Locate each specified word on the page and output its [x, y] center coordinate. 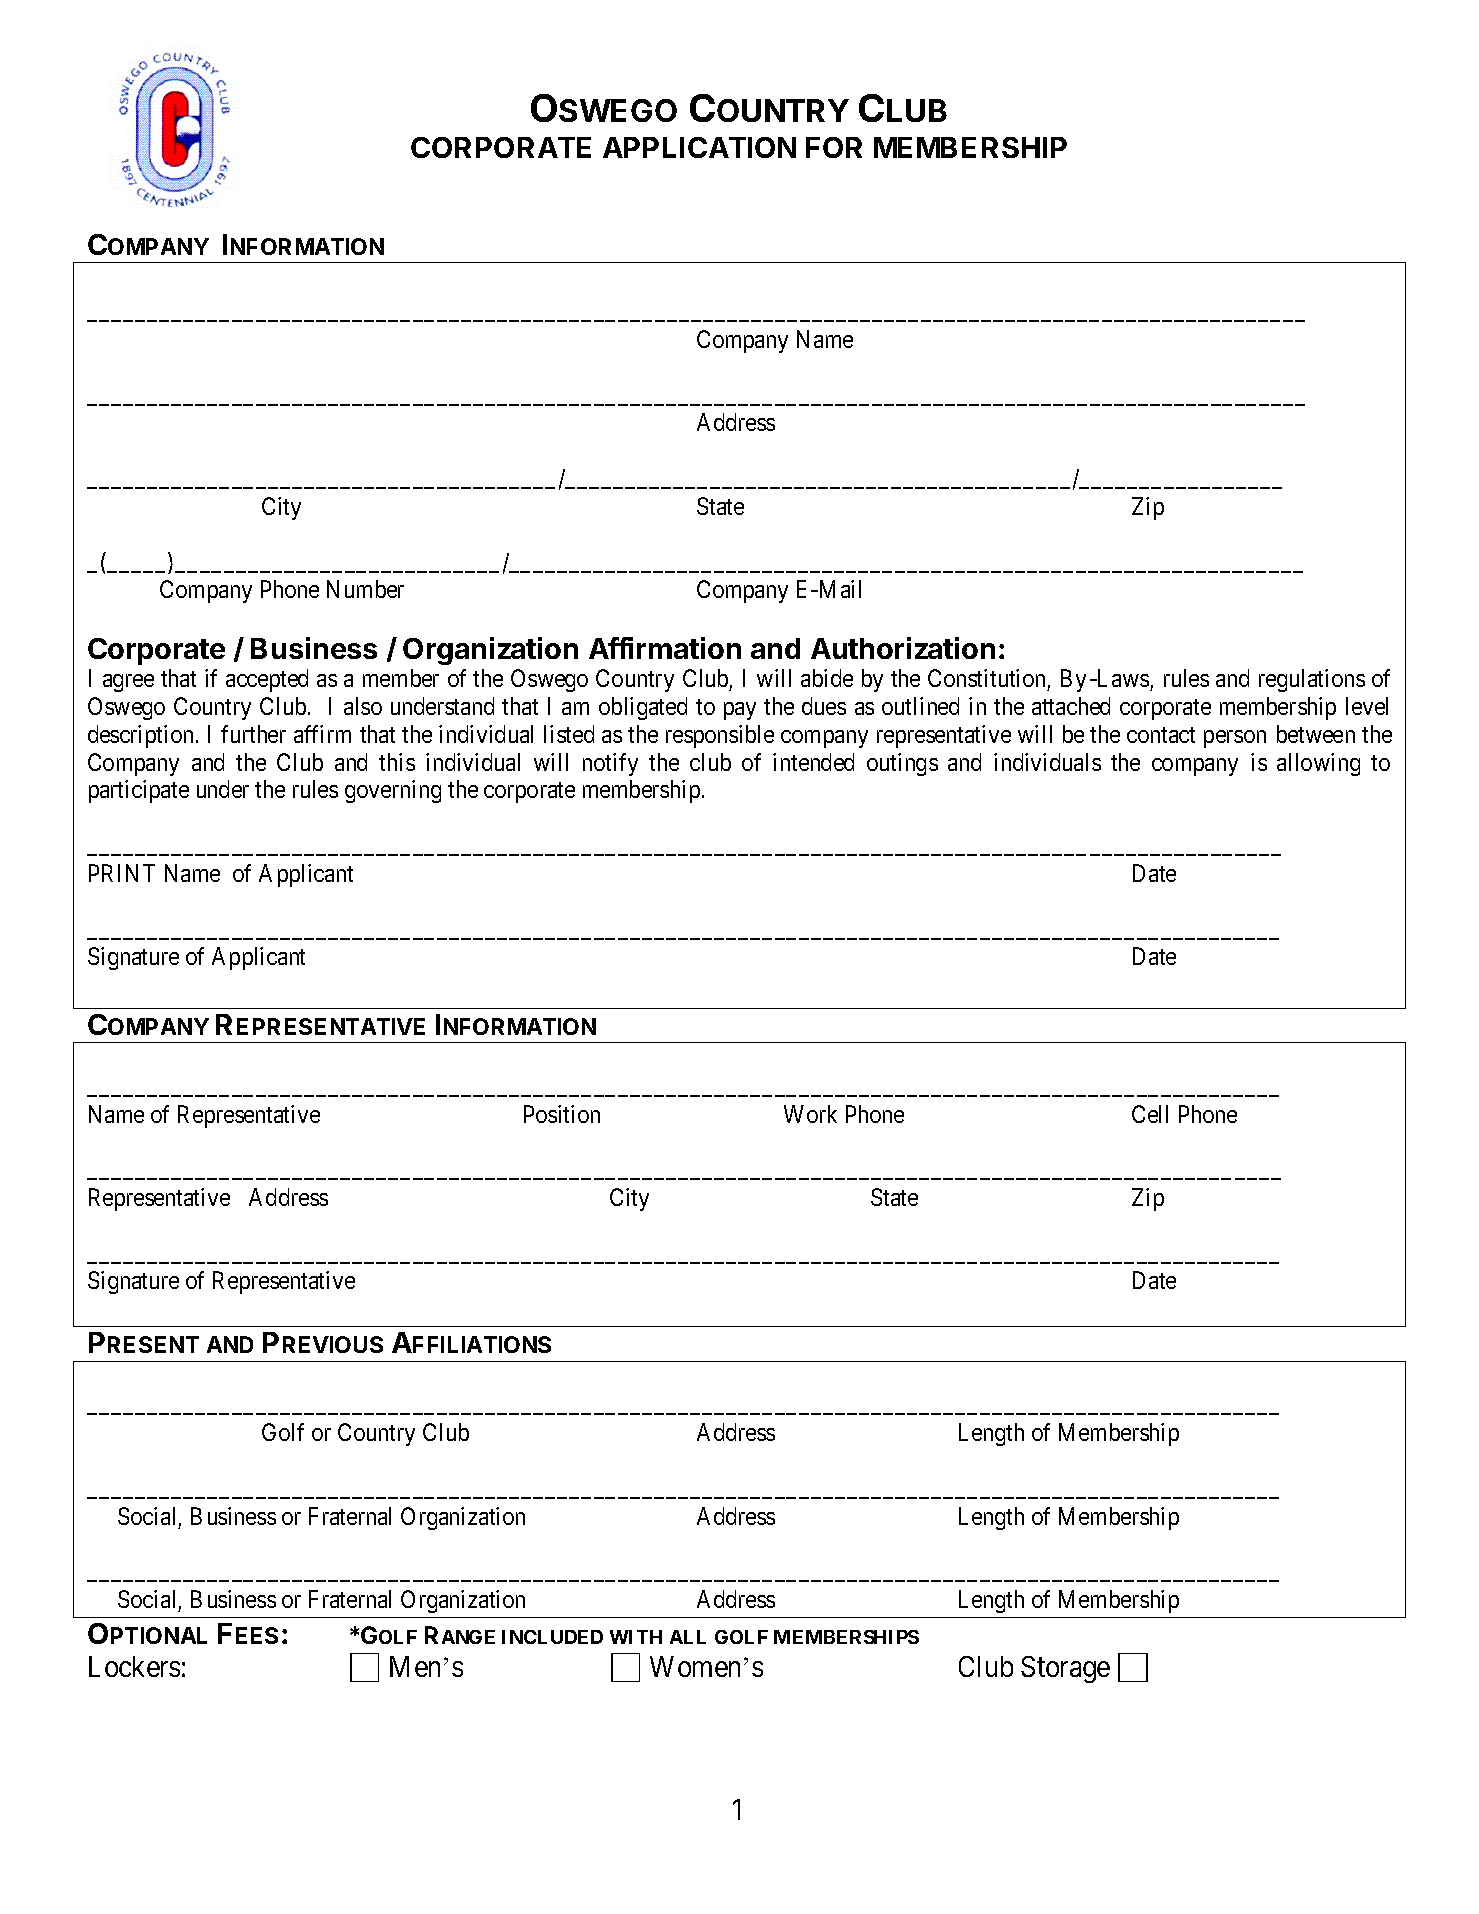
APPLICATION [699, 147]
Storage [1065, 1669]
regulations [1312, 680]
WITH [636, 1637]
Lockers [134, 1666]
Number [365, 589]
